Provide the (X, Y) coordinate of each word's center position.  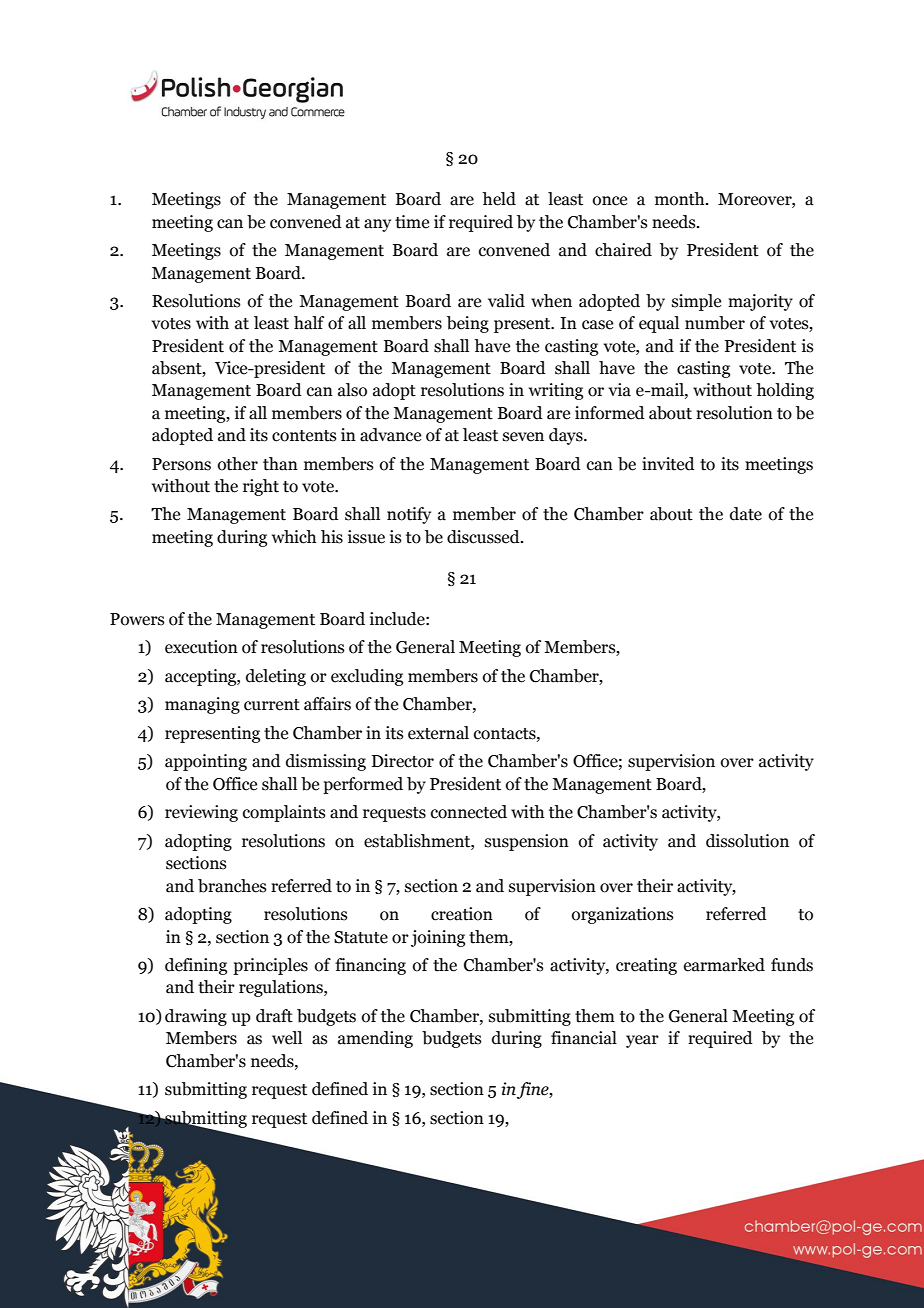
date (746, 514)
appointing (206, 762)
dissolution (747, 841)
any (377, 225)
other (238, 464)
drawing (196, 1017)
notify (409, 515)
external (438, 733)
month (681, 199)
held (499, 199)
